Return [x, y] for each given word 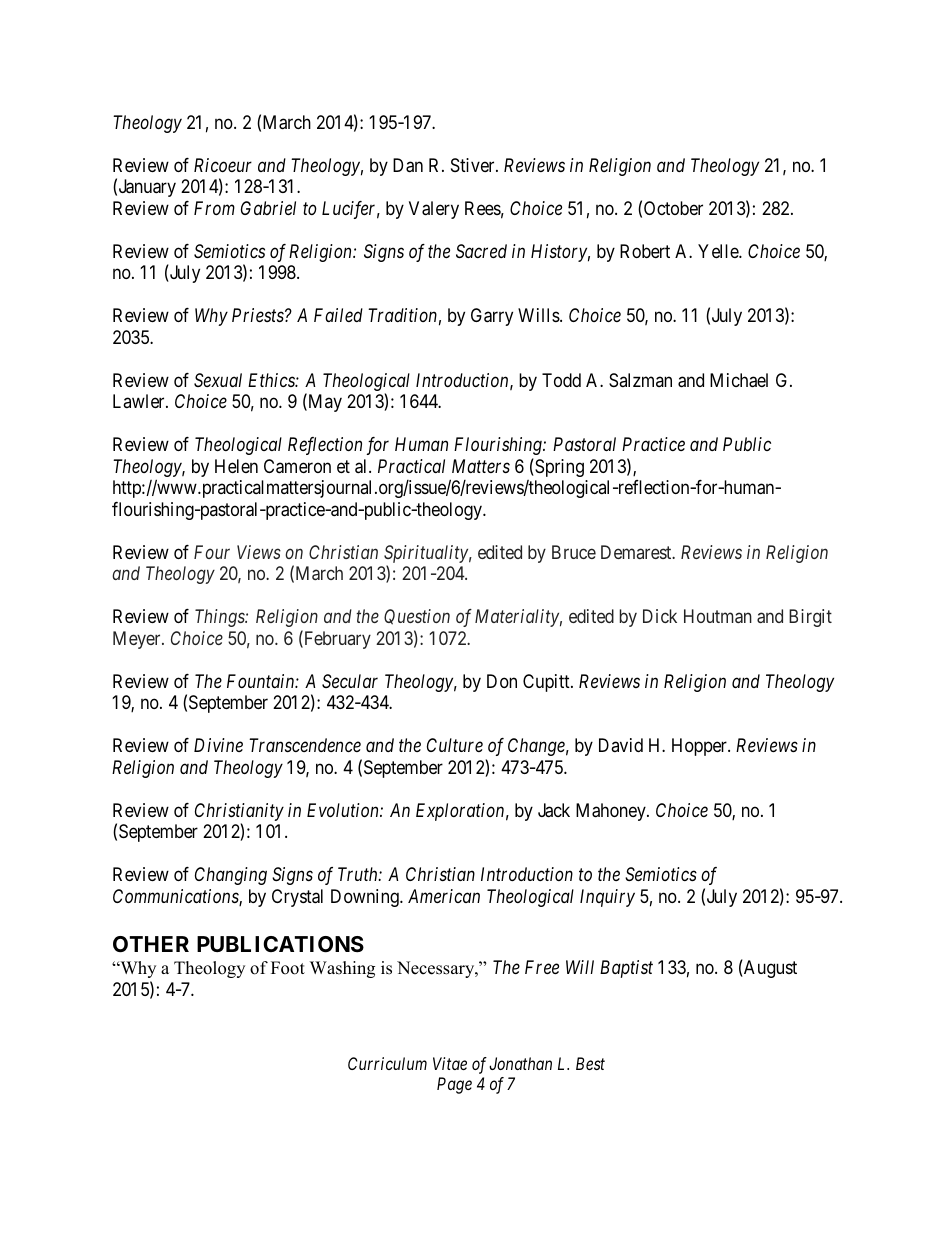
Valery [434, 210]
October [673, 208]
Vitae [450, 1063]
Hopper [700, 747]
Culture [455, 745]
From [214, 208]
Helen [236, 466]
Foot [288, 968]
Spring [558, 467]
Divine [218, 745]
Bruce [574, 552]
